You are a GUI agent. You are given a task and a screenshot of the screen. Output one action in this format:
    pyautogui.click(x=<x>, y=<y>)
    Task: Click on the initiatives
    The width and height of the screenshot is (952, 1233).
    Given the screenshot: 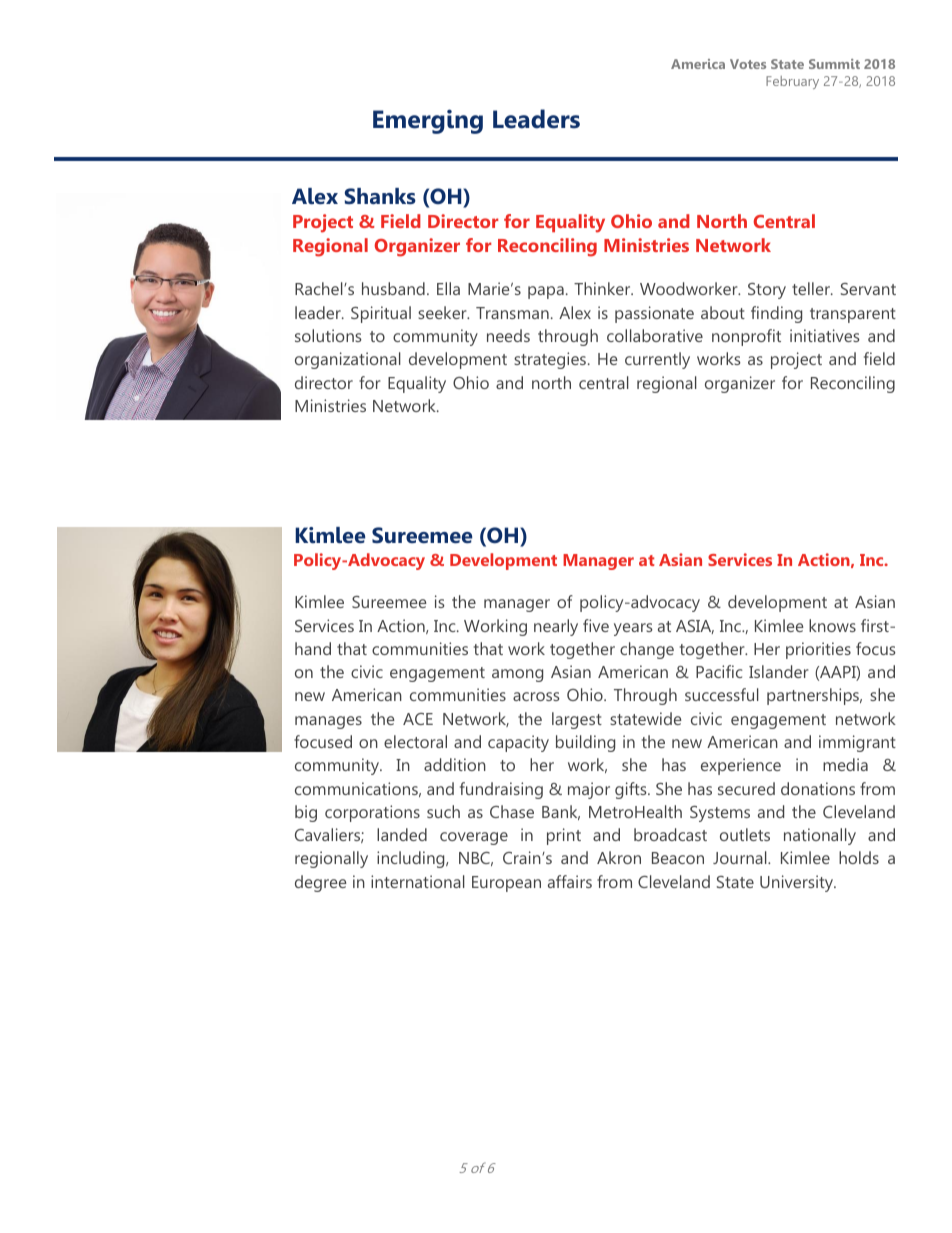 What is the action you would take?
    pyautogui.click(x=825, y=335)
